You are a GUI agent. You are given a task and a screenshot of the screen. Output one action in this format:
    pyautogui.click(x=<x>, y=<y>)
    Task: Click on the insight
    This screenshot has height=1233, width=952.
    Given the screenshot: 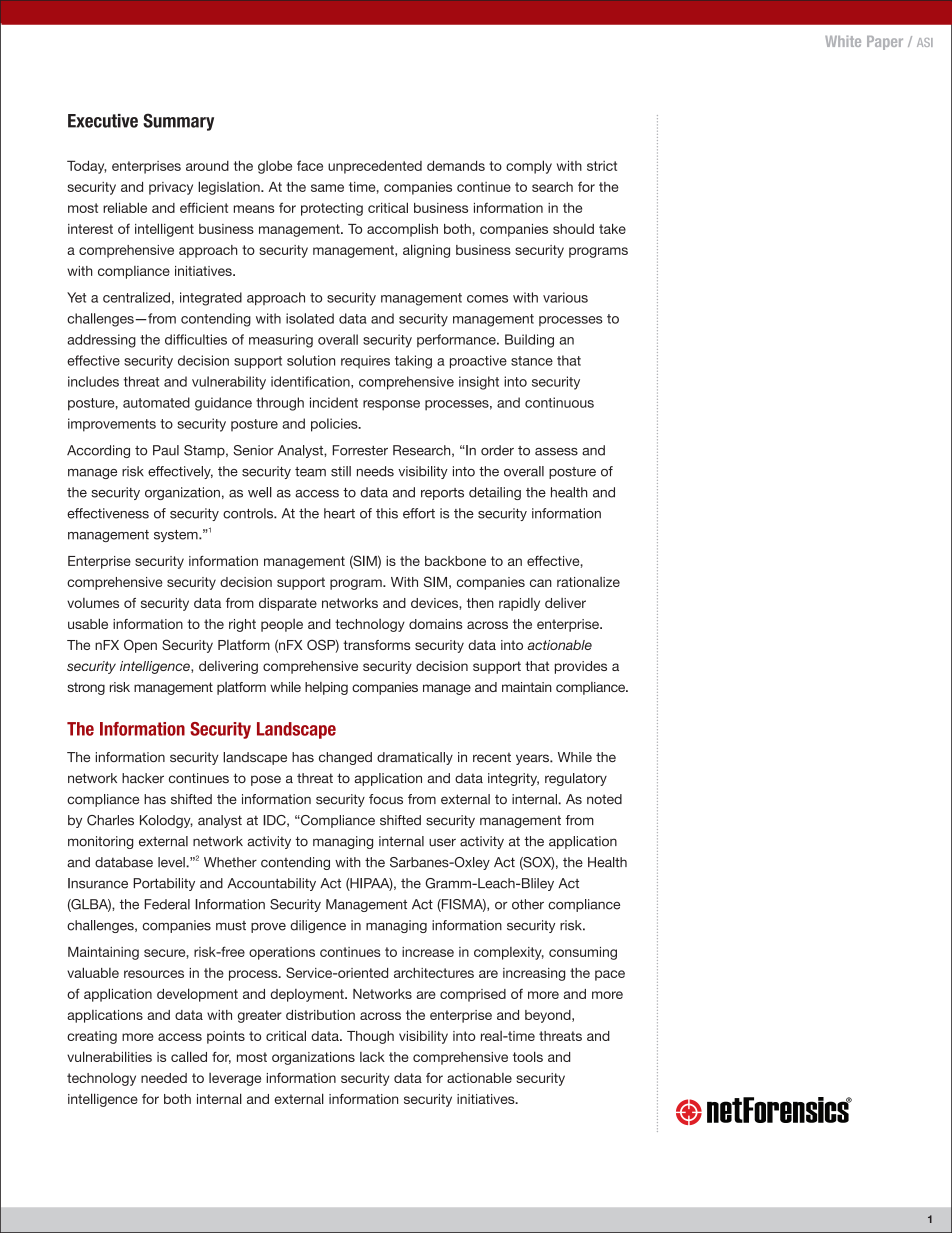 What is the action you would take?
    pyautogui.click(x=479, y=383)
